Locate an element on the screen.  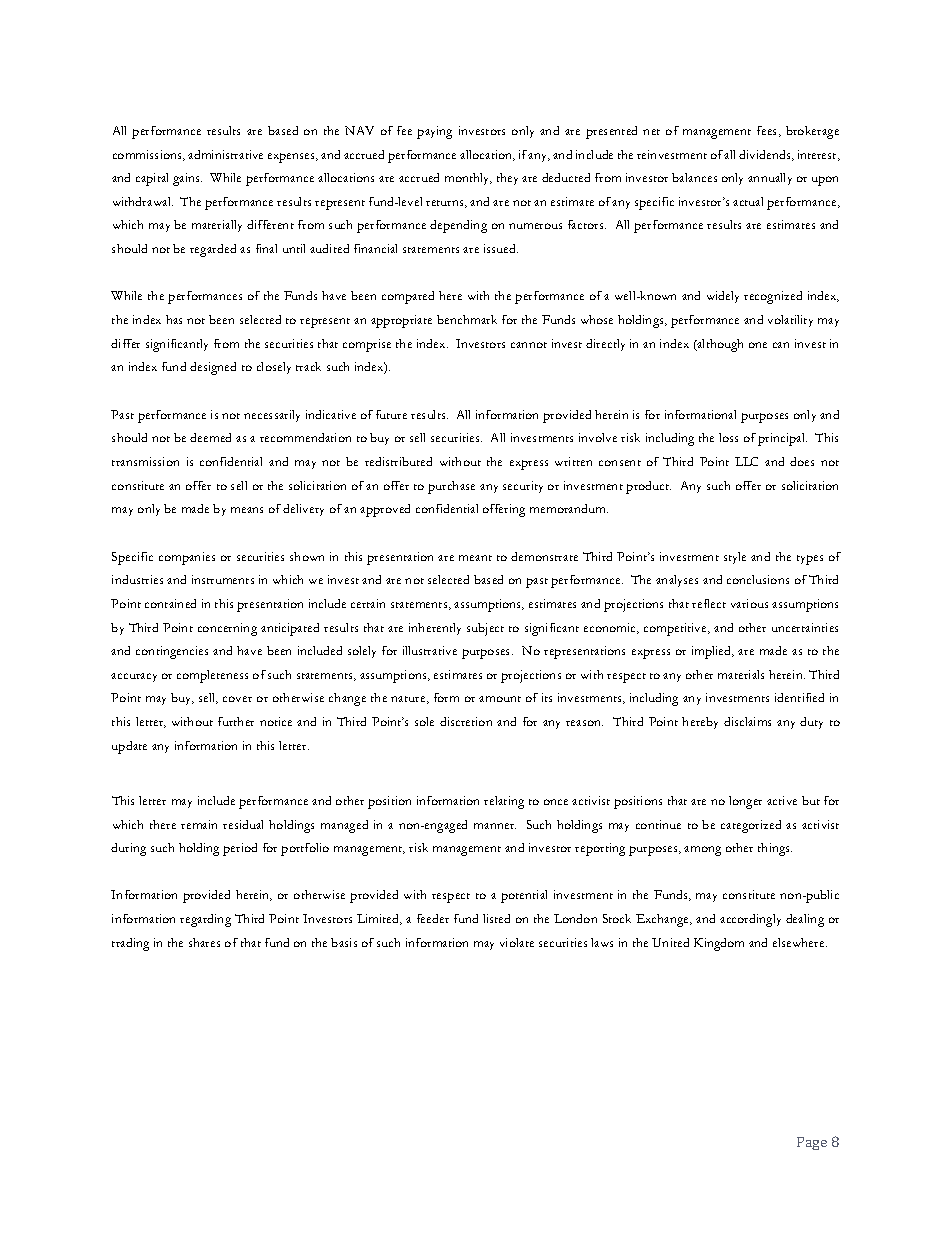
style is located at coordinates (735, 558).
